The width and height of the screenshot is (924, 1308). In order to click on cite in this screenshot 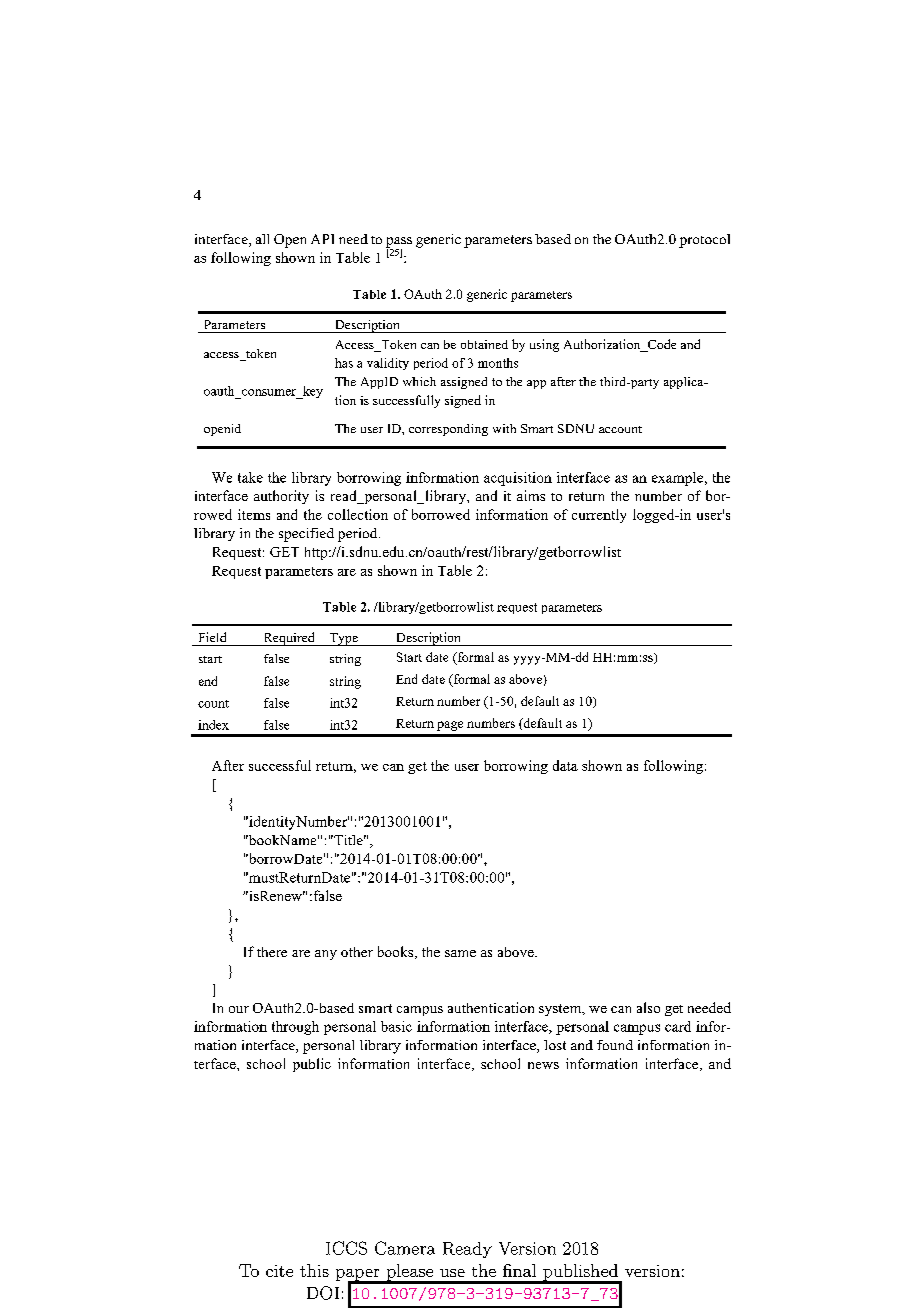, I will do `click(279, 1271)`.
